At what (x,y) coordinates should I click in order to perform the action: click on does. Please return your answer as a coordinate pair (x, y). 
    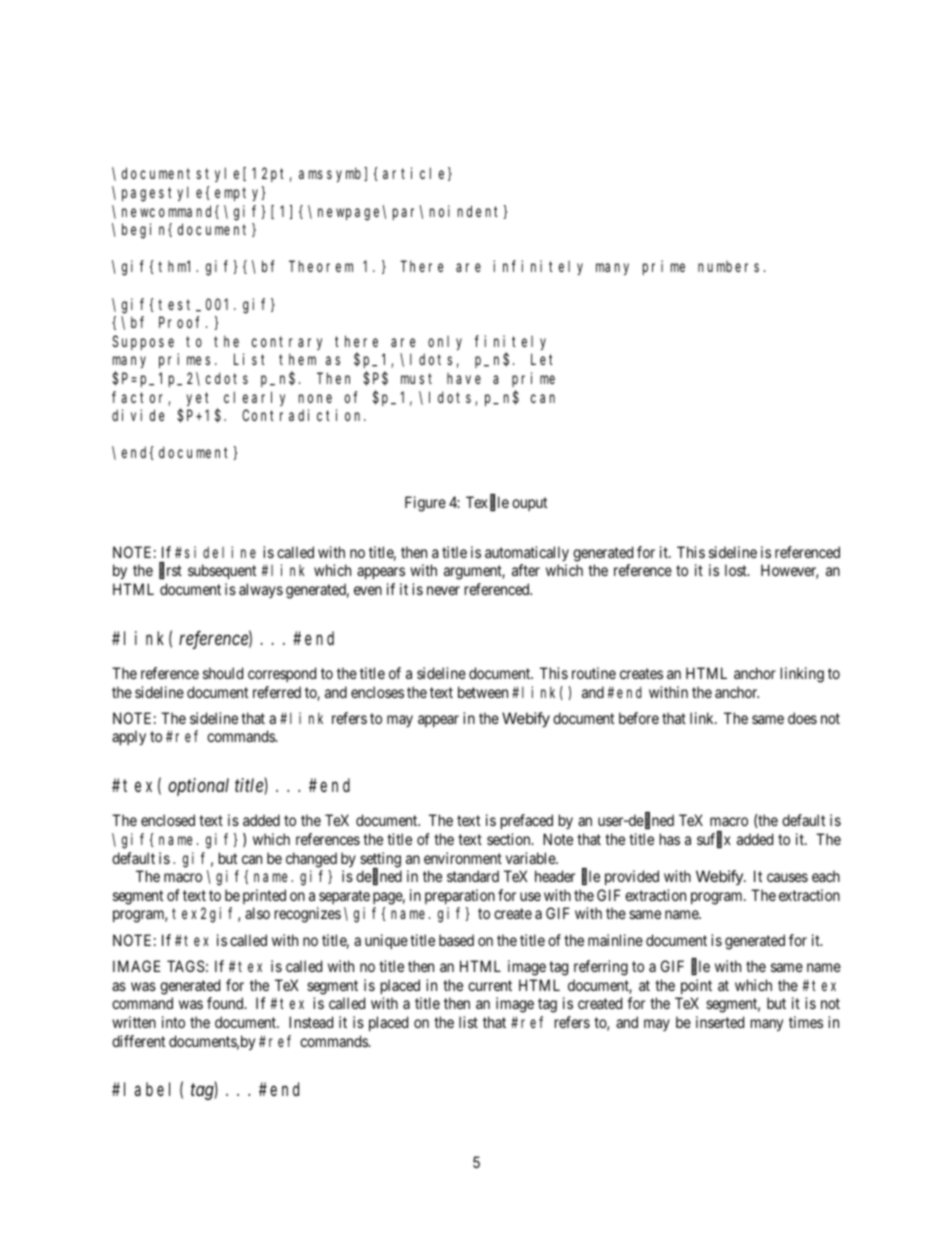
    Looking at the image, I should click on (802, 718).
